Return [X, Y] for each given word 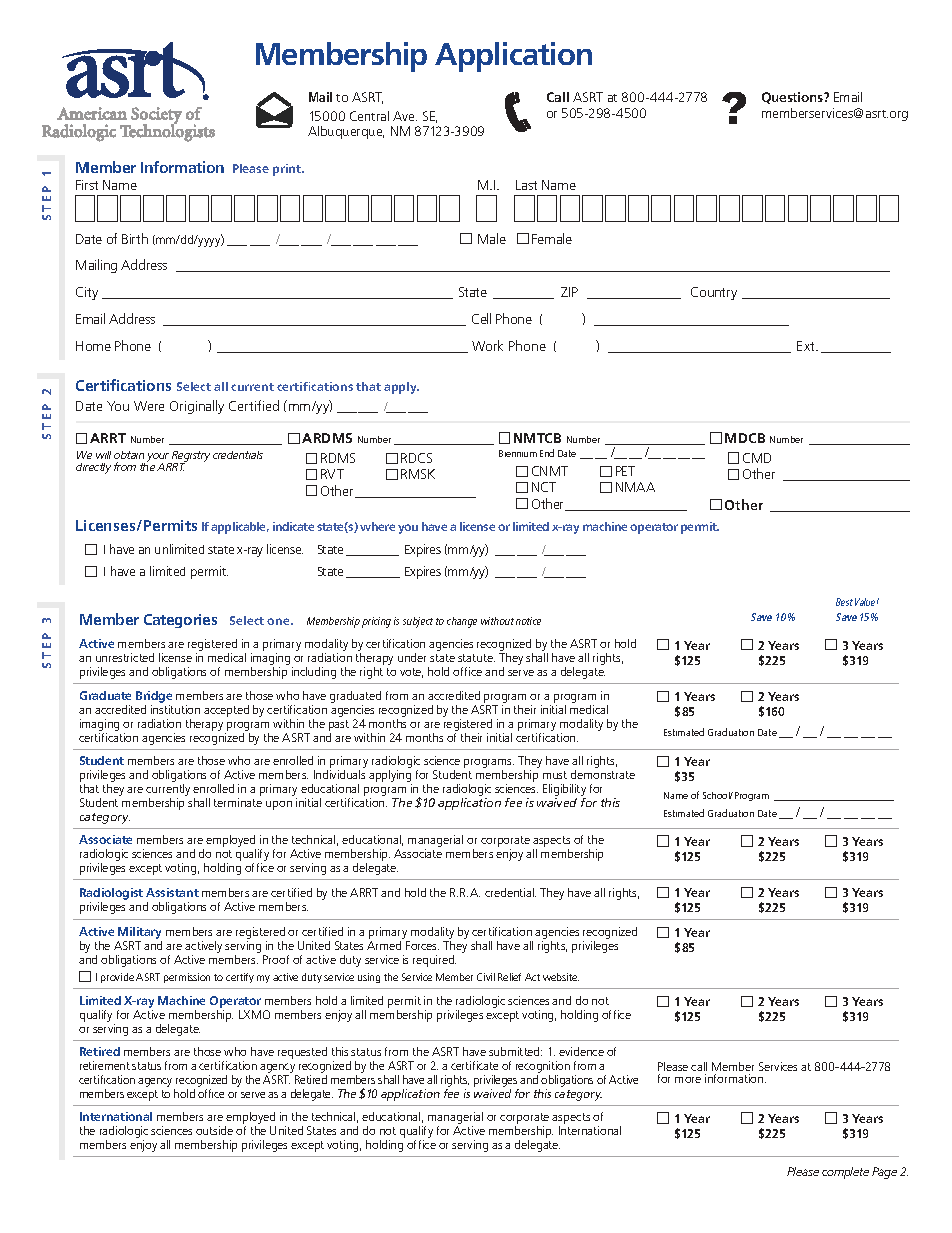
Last [526, 185]
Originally [197, 407]
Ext [807, 346]
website [561, 977]
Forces [422, 945]
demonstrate [603, 774]
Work [487, 345]
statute [476, 658]
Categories [180, 621]
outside [214, 1130]
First [87, 185]
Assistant [172, 892]
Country [714, 293]
